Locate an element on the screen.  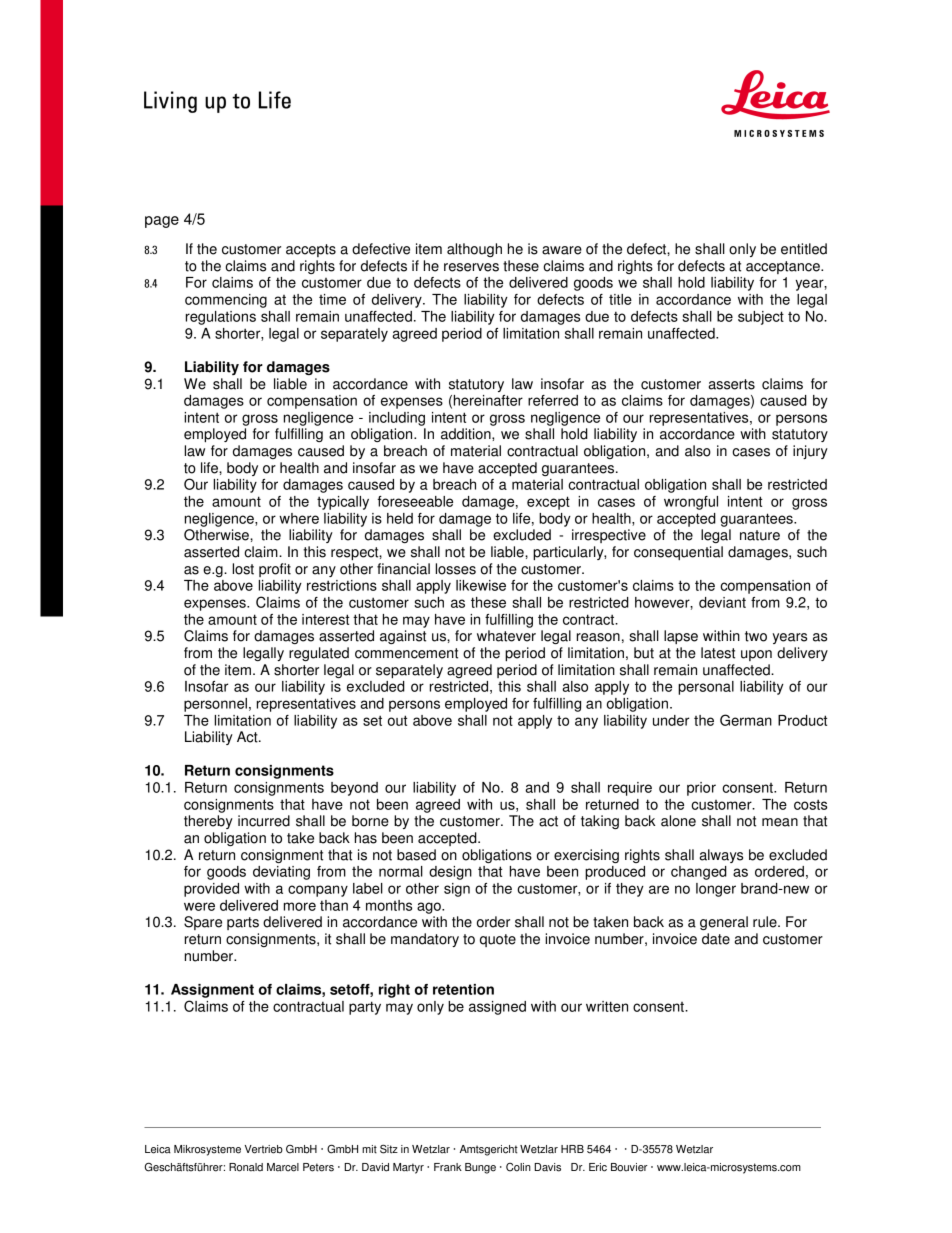
acceptance is located at coordinates (784, 267).
